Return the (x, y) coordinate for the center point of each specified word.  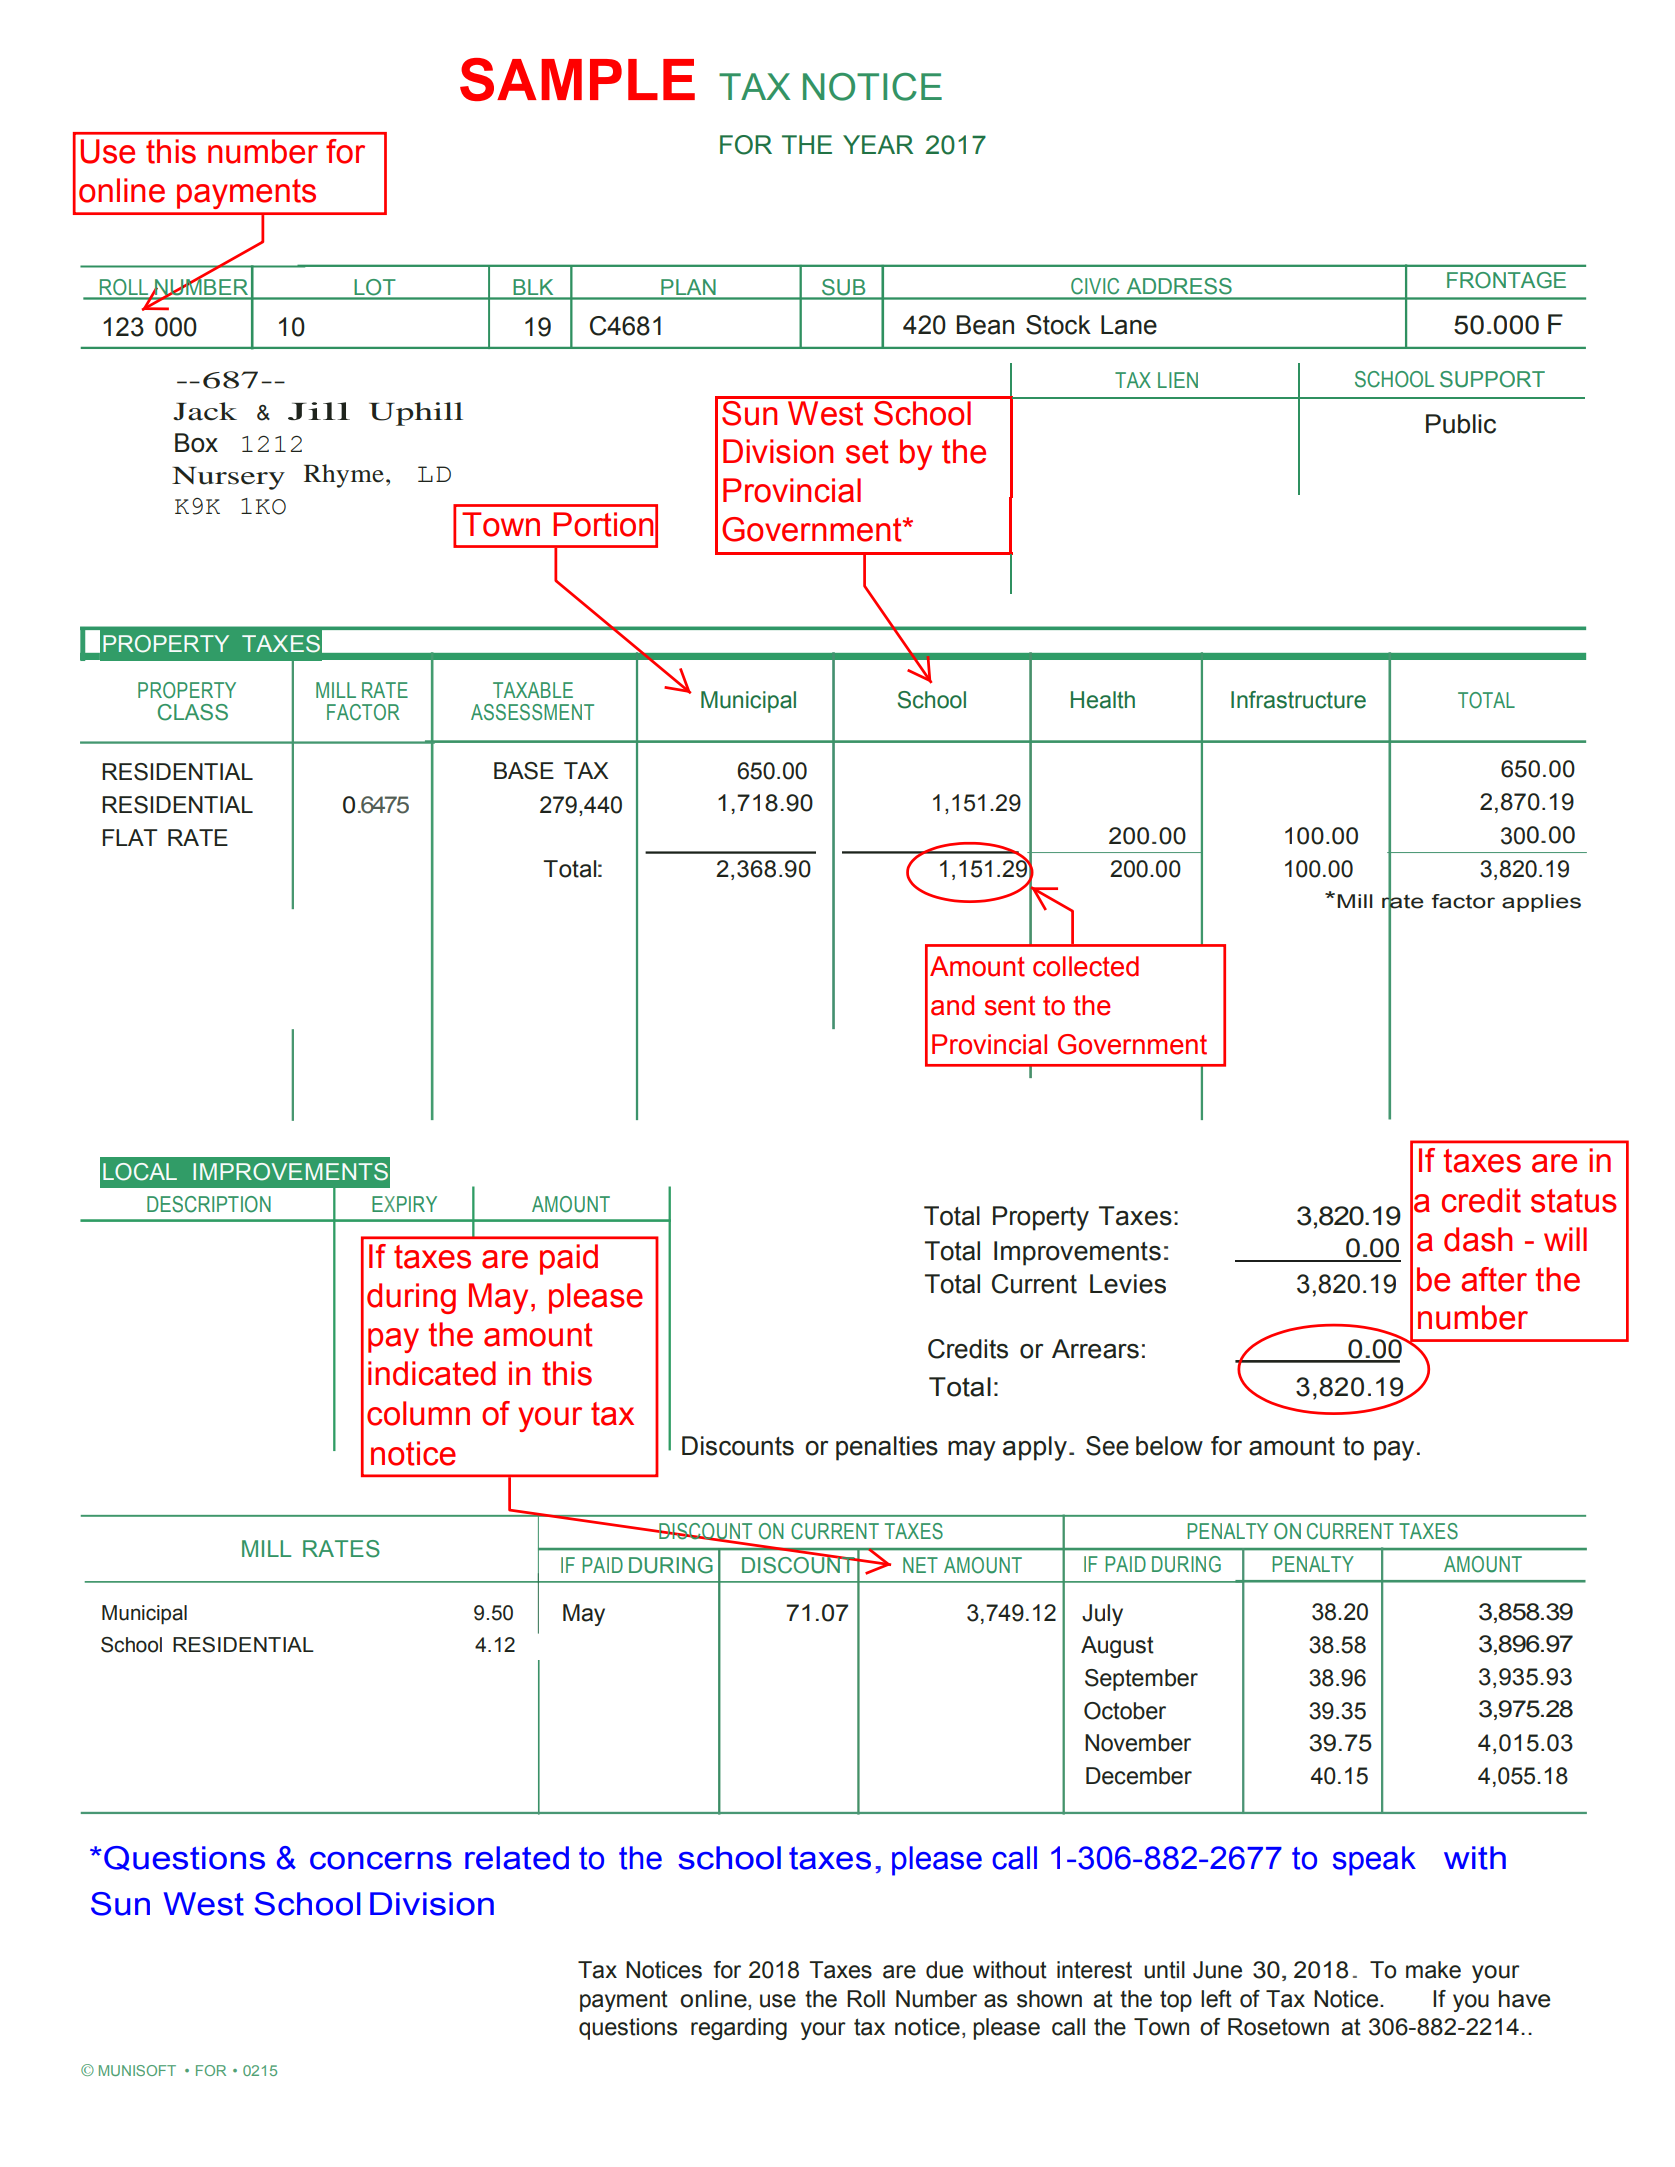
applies (1541, 903)
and (952, 1005)
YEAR (878, 144)
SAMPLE (577, 79)
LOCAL (140, 1172)
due (944, 1970)
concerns (381, 1861)
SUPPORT (1492, 379)
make (1433, 1970)
